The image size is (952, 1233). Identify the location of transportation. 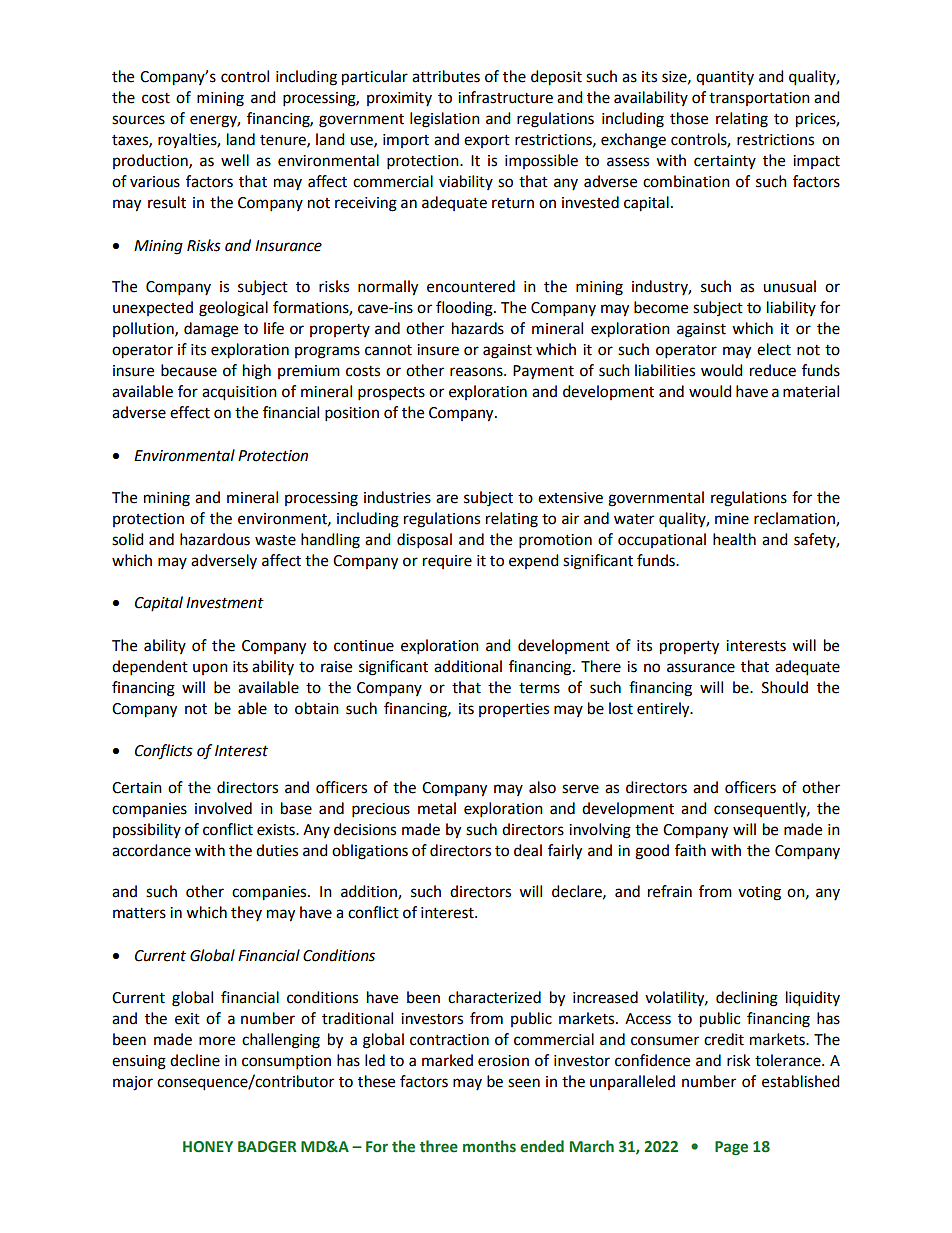
(759, 99).
